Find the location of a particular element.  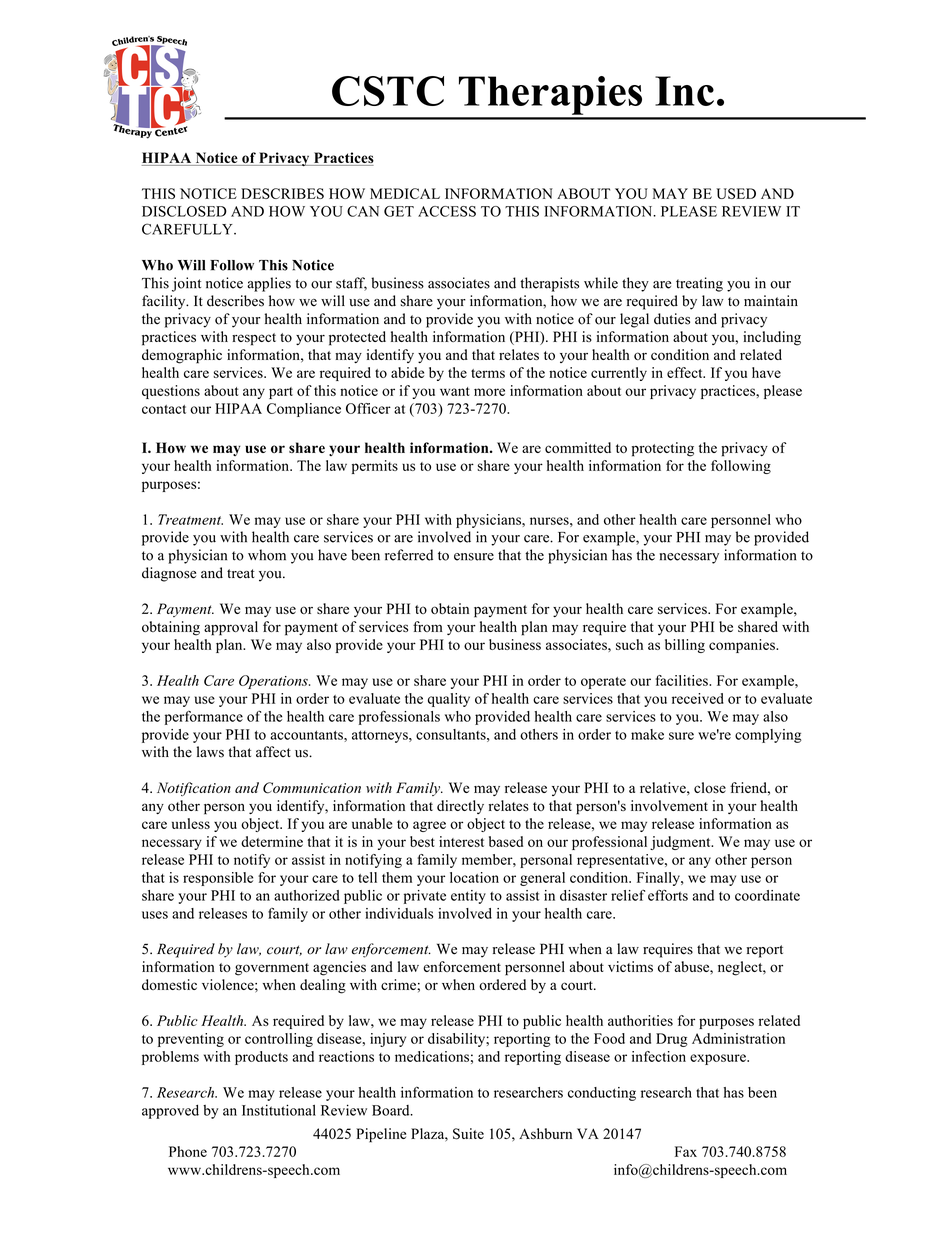

want is located at coordinates (455, 391).
